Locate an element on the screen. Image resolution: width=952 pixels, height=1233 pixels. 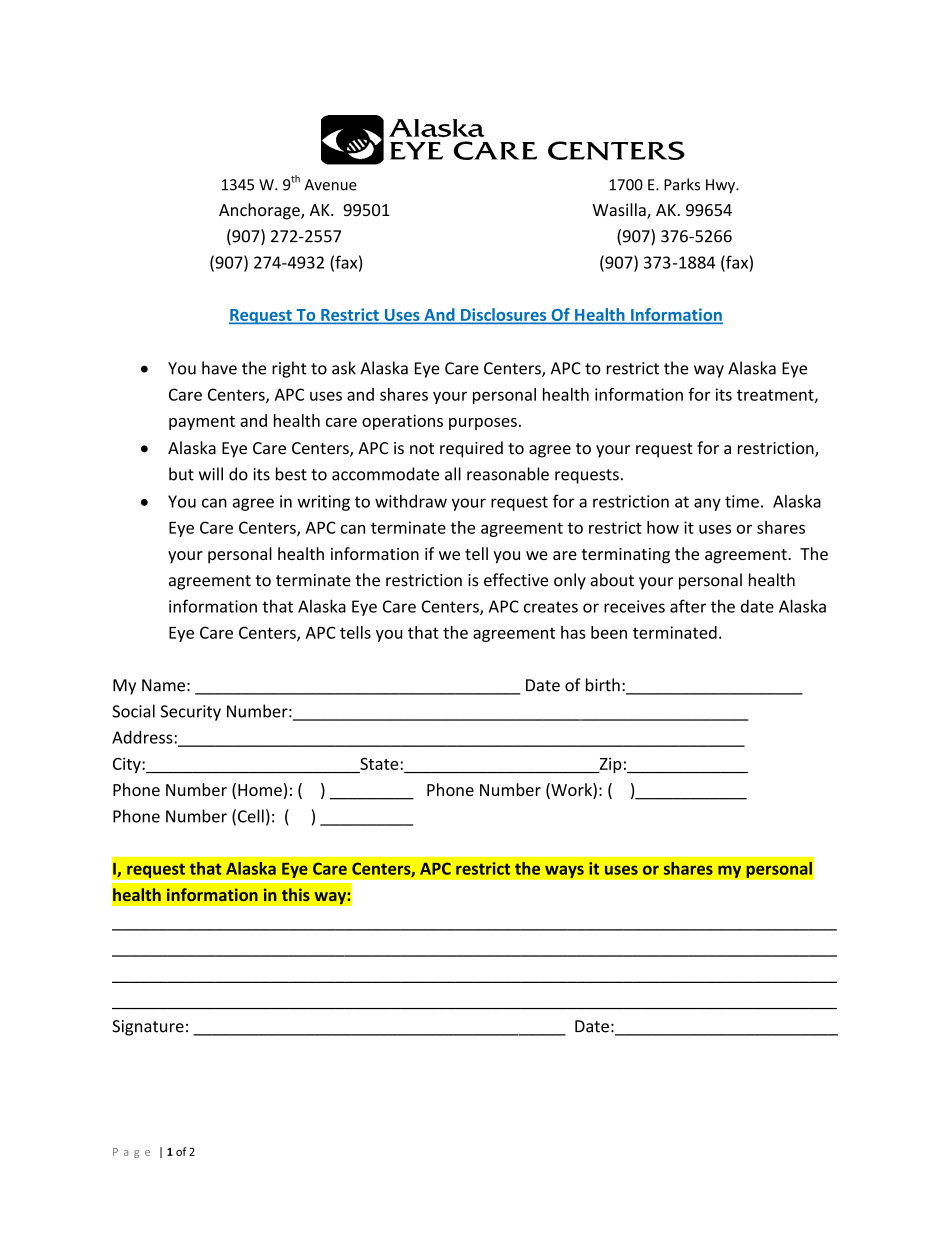
Avenue is located at coordinates (330, 185).
